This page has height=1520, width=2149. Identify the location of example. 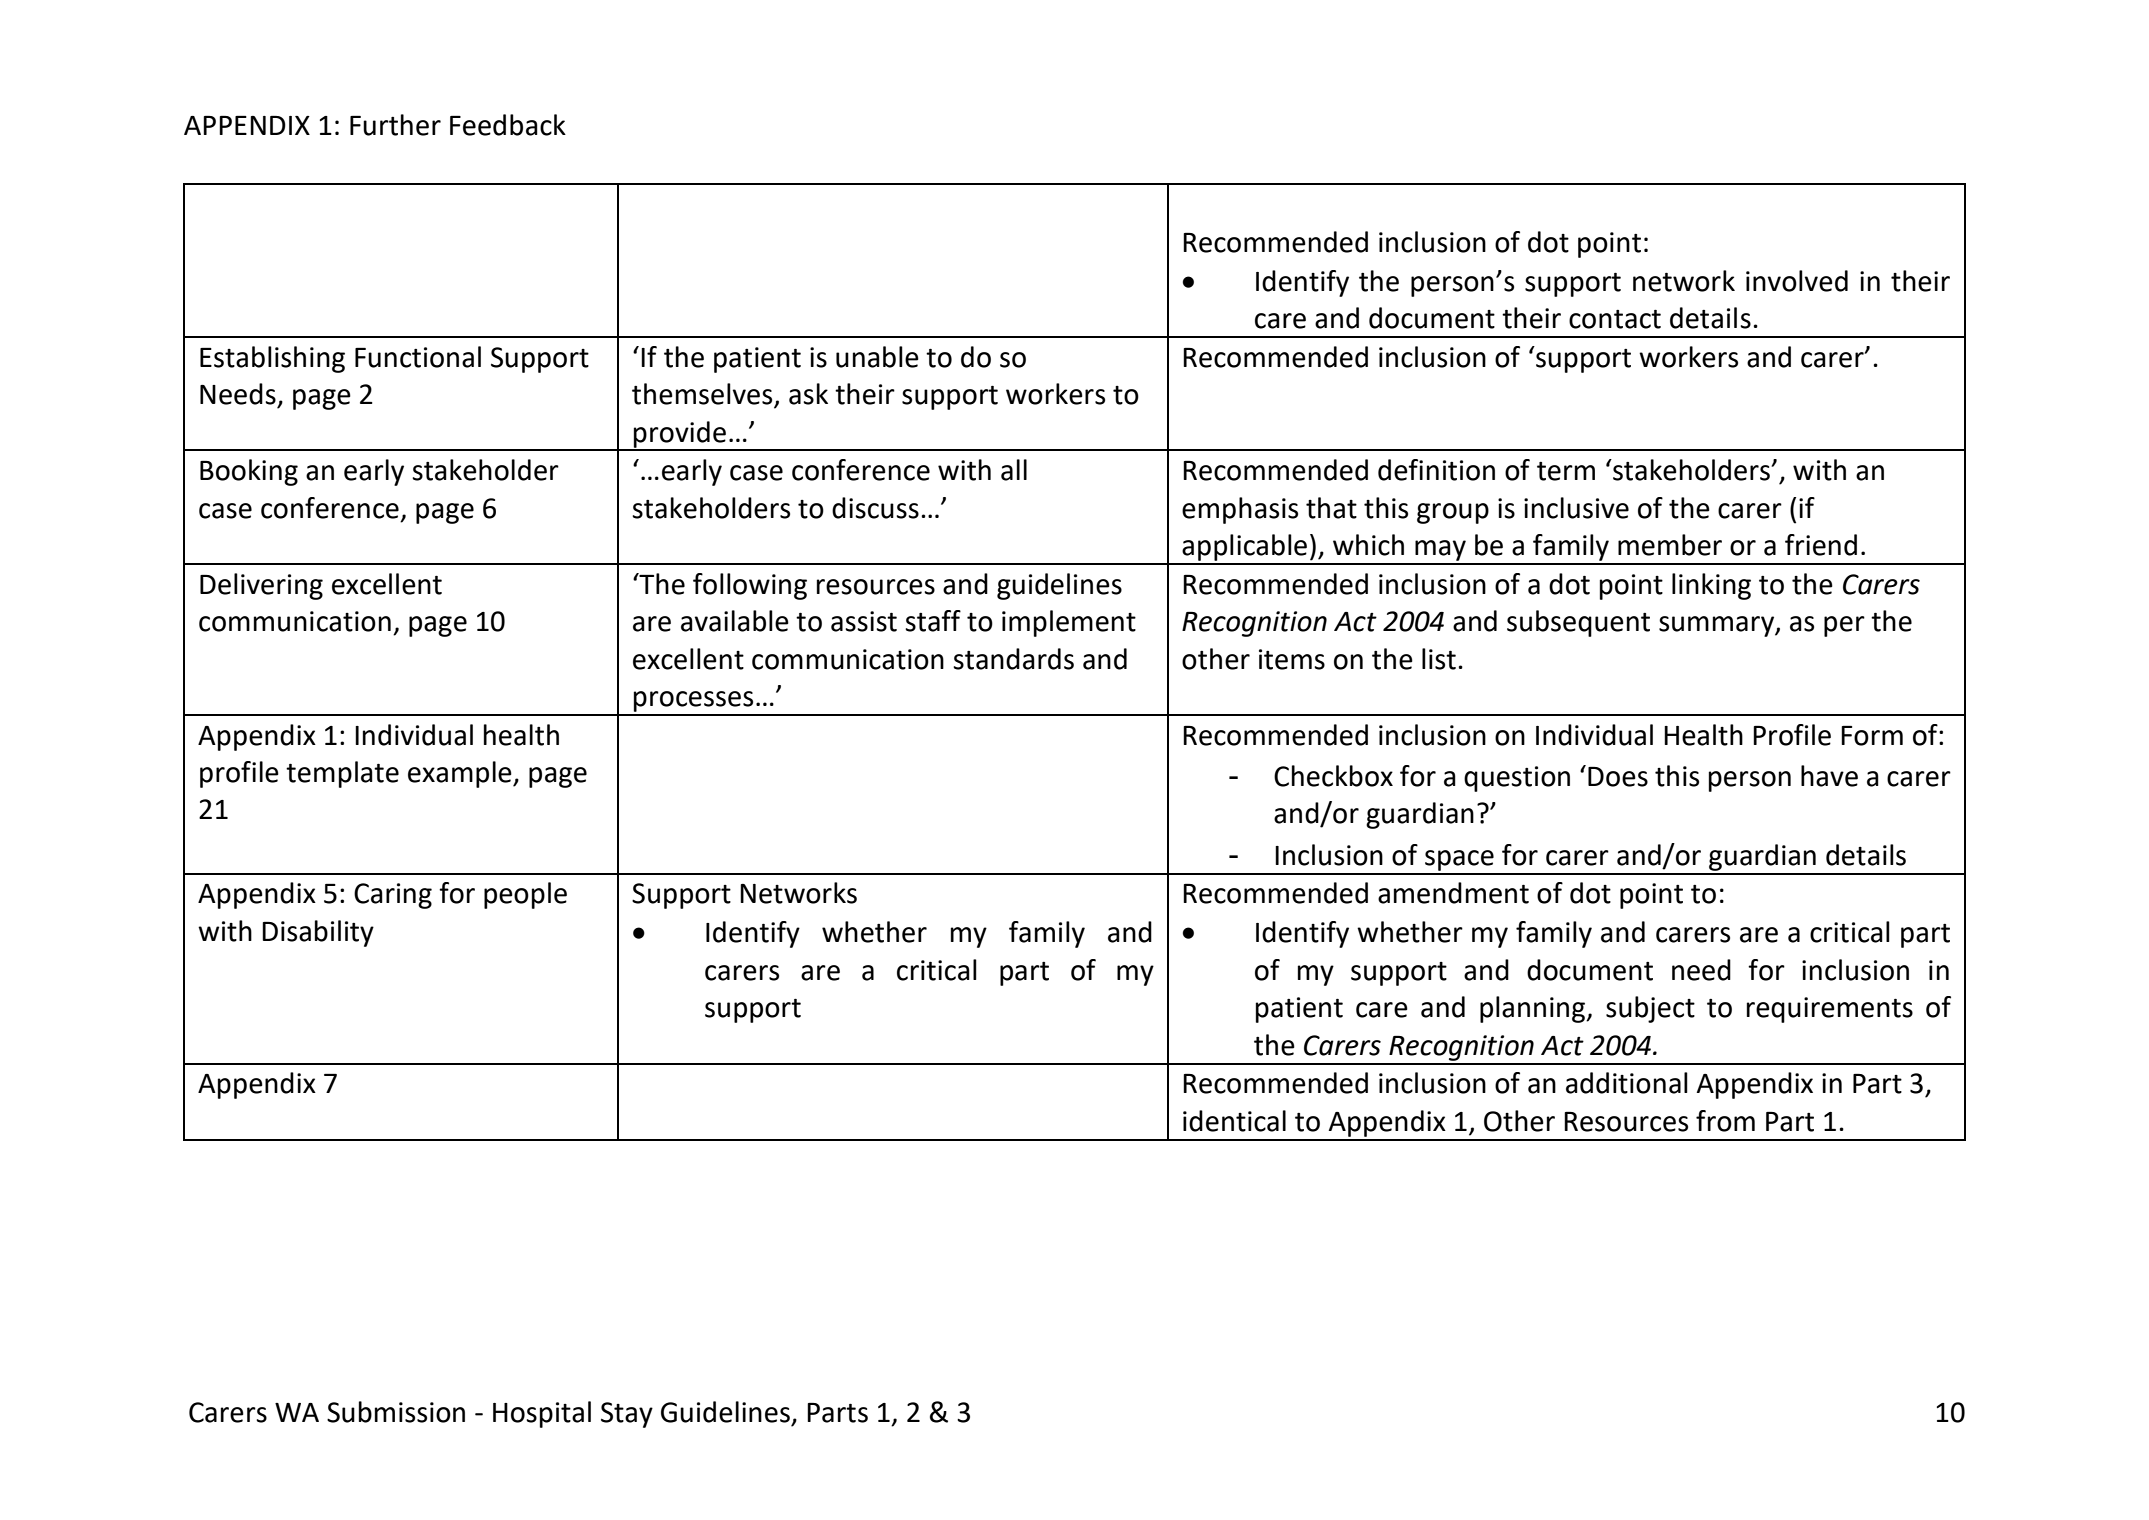
(461, 774).
